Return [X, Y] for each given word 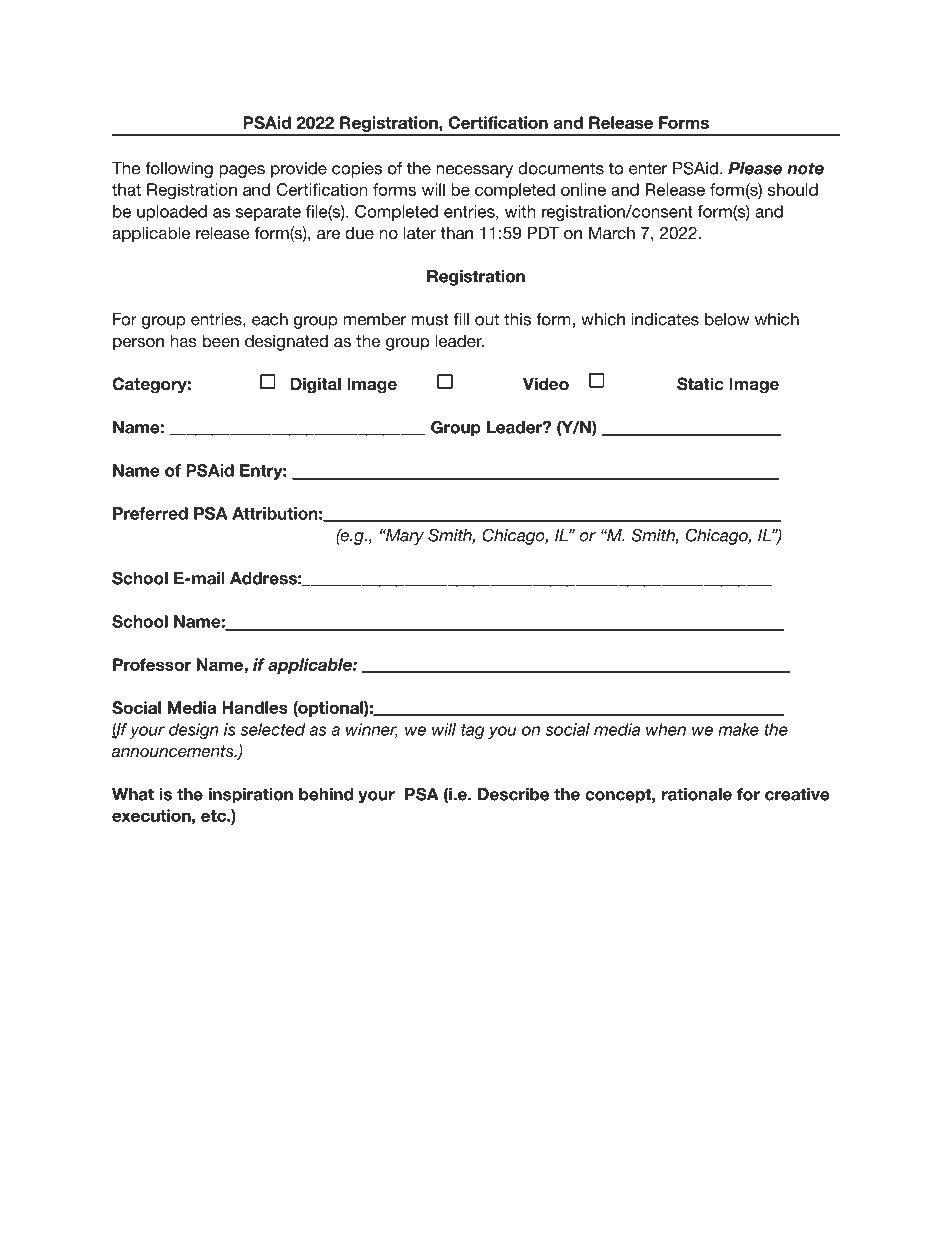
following [179, 170]
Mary [403, 537]
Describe [513, 794]
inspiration [251, 796]
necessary [475, 171]
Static [700, 384]
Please [755, 168]
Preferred [150, 513]
